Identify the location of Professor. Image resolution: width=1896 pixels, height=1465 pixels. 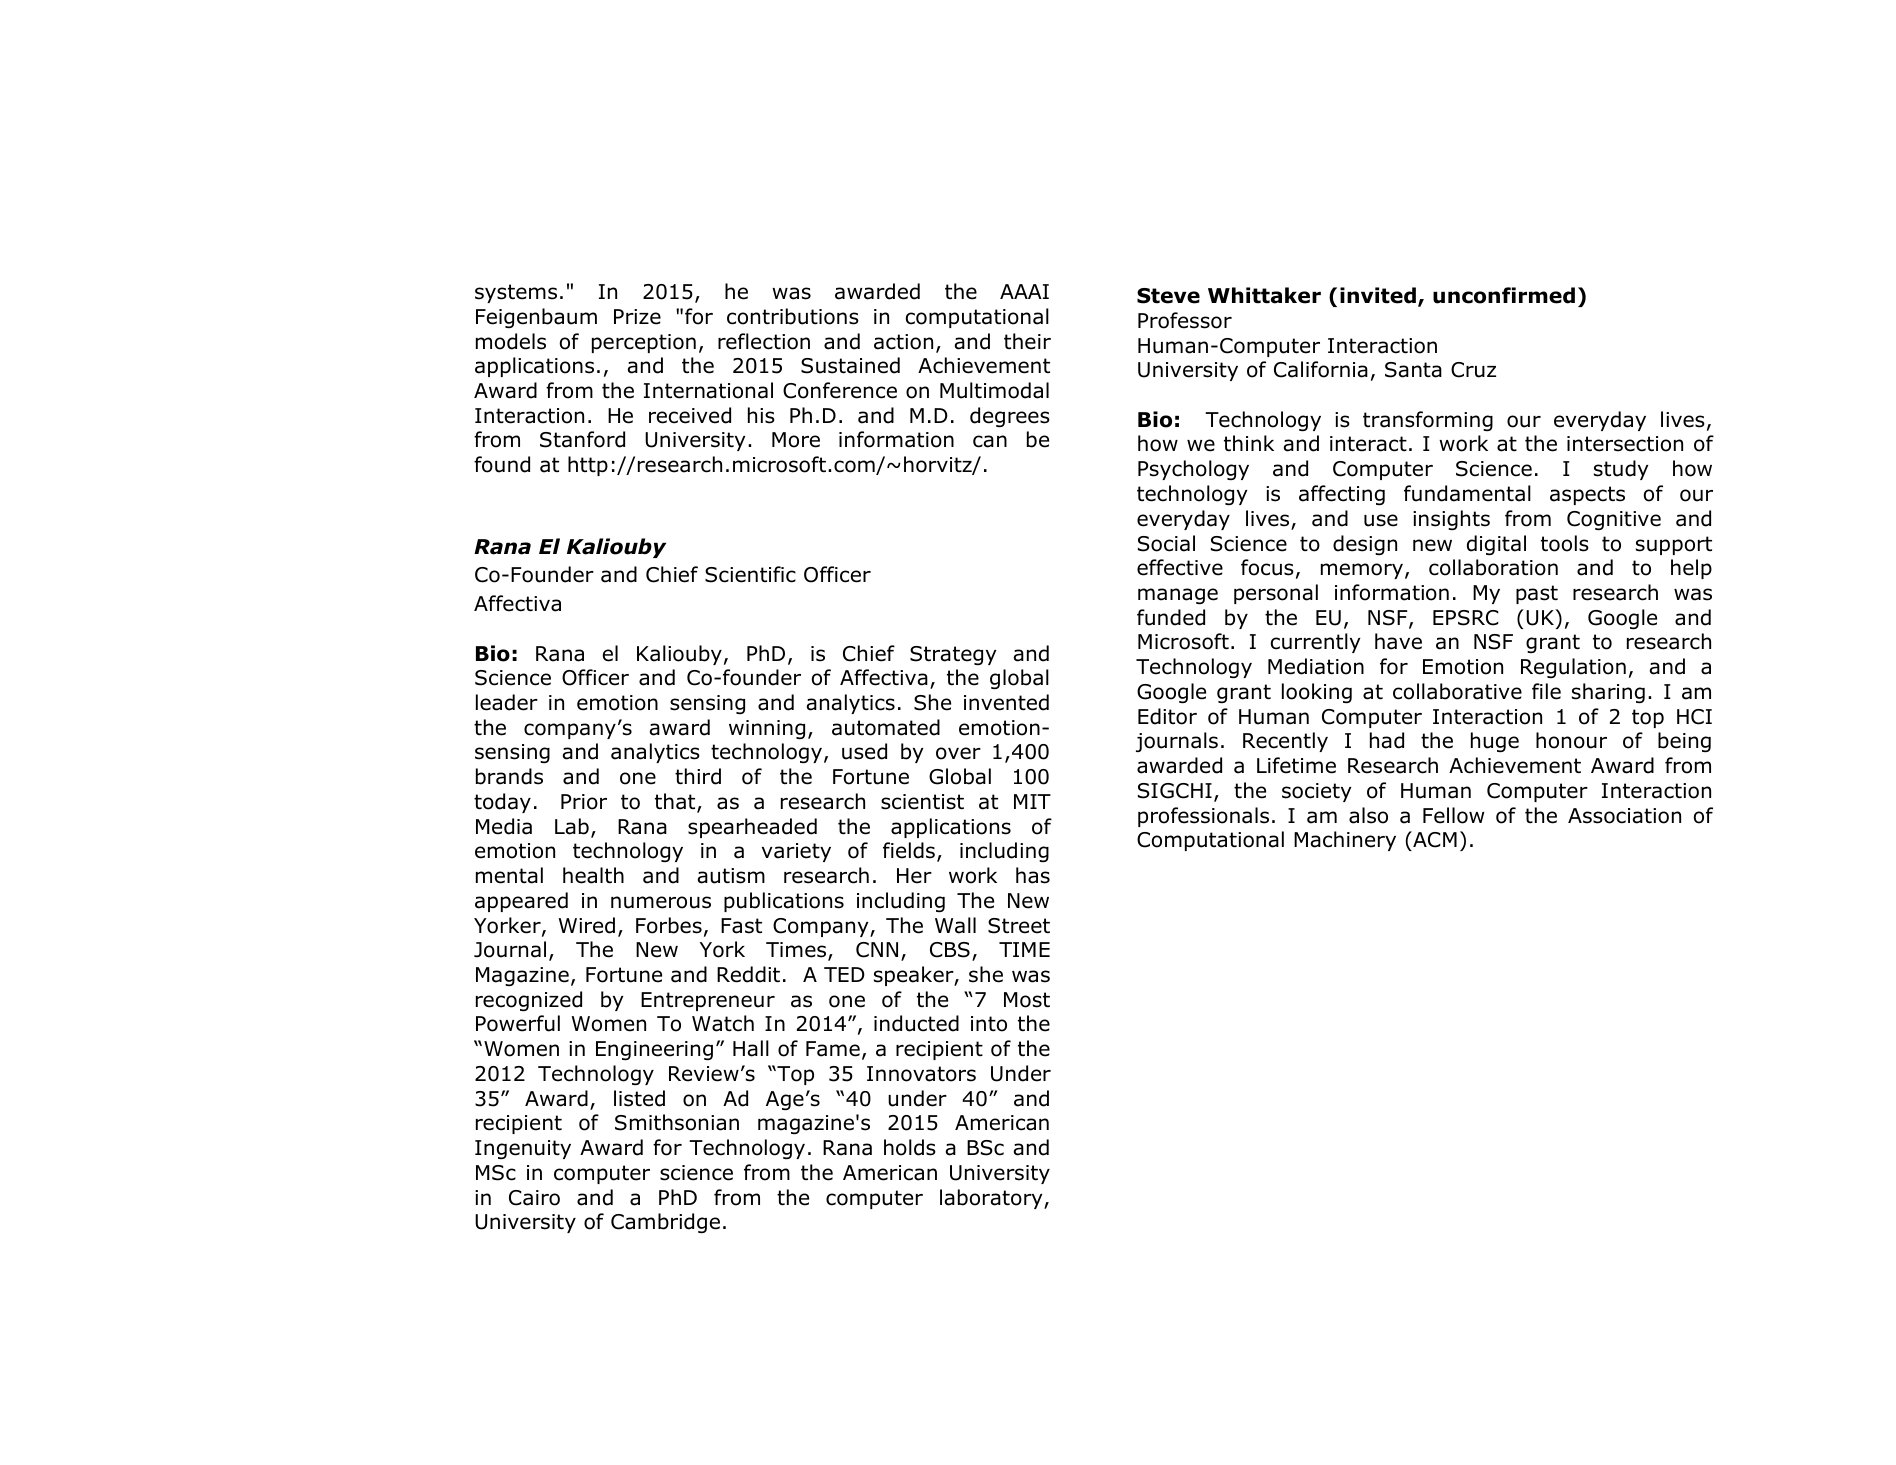
(1185, 320).
